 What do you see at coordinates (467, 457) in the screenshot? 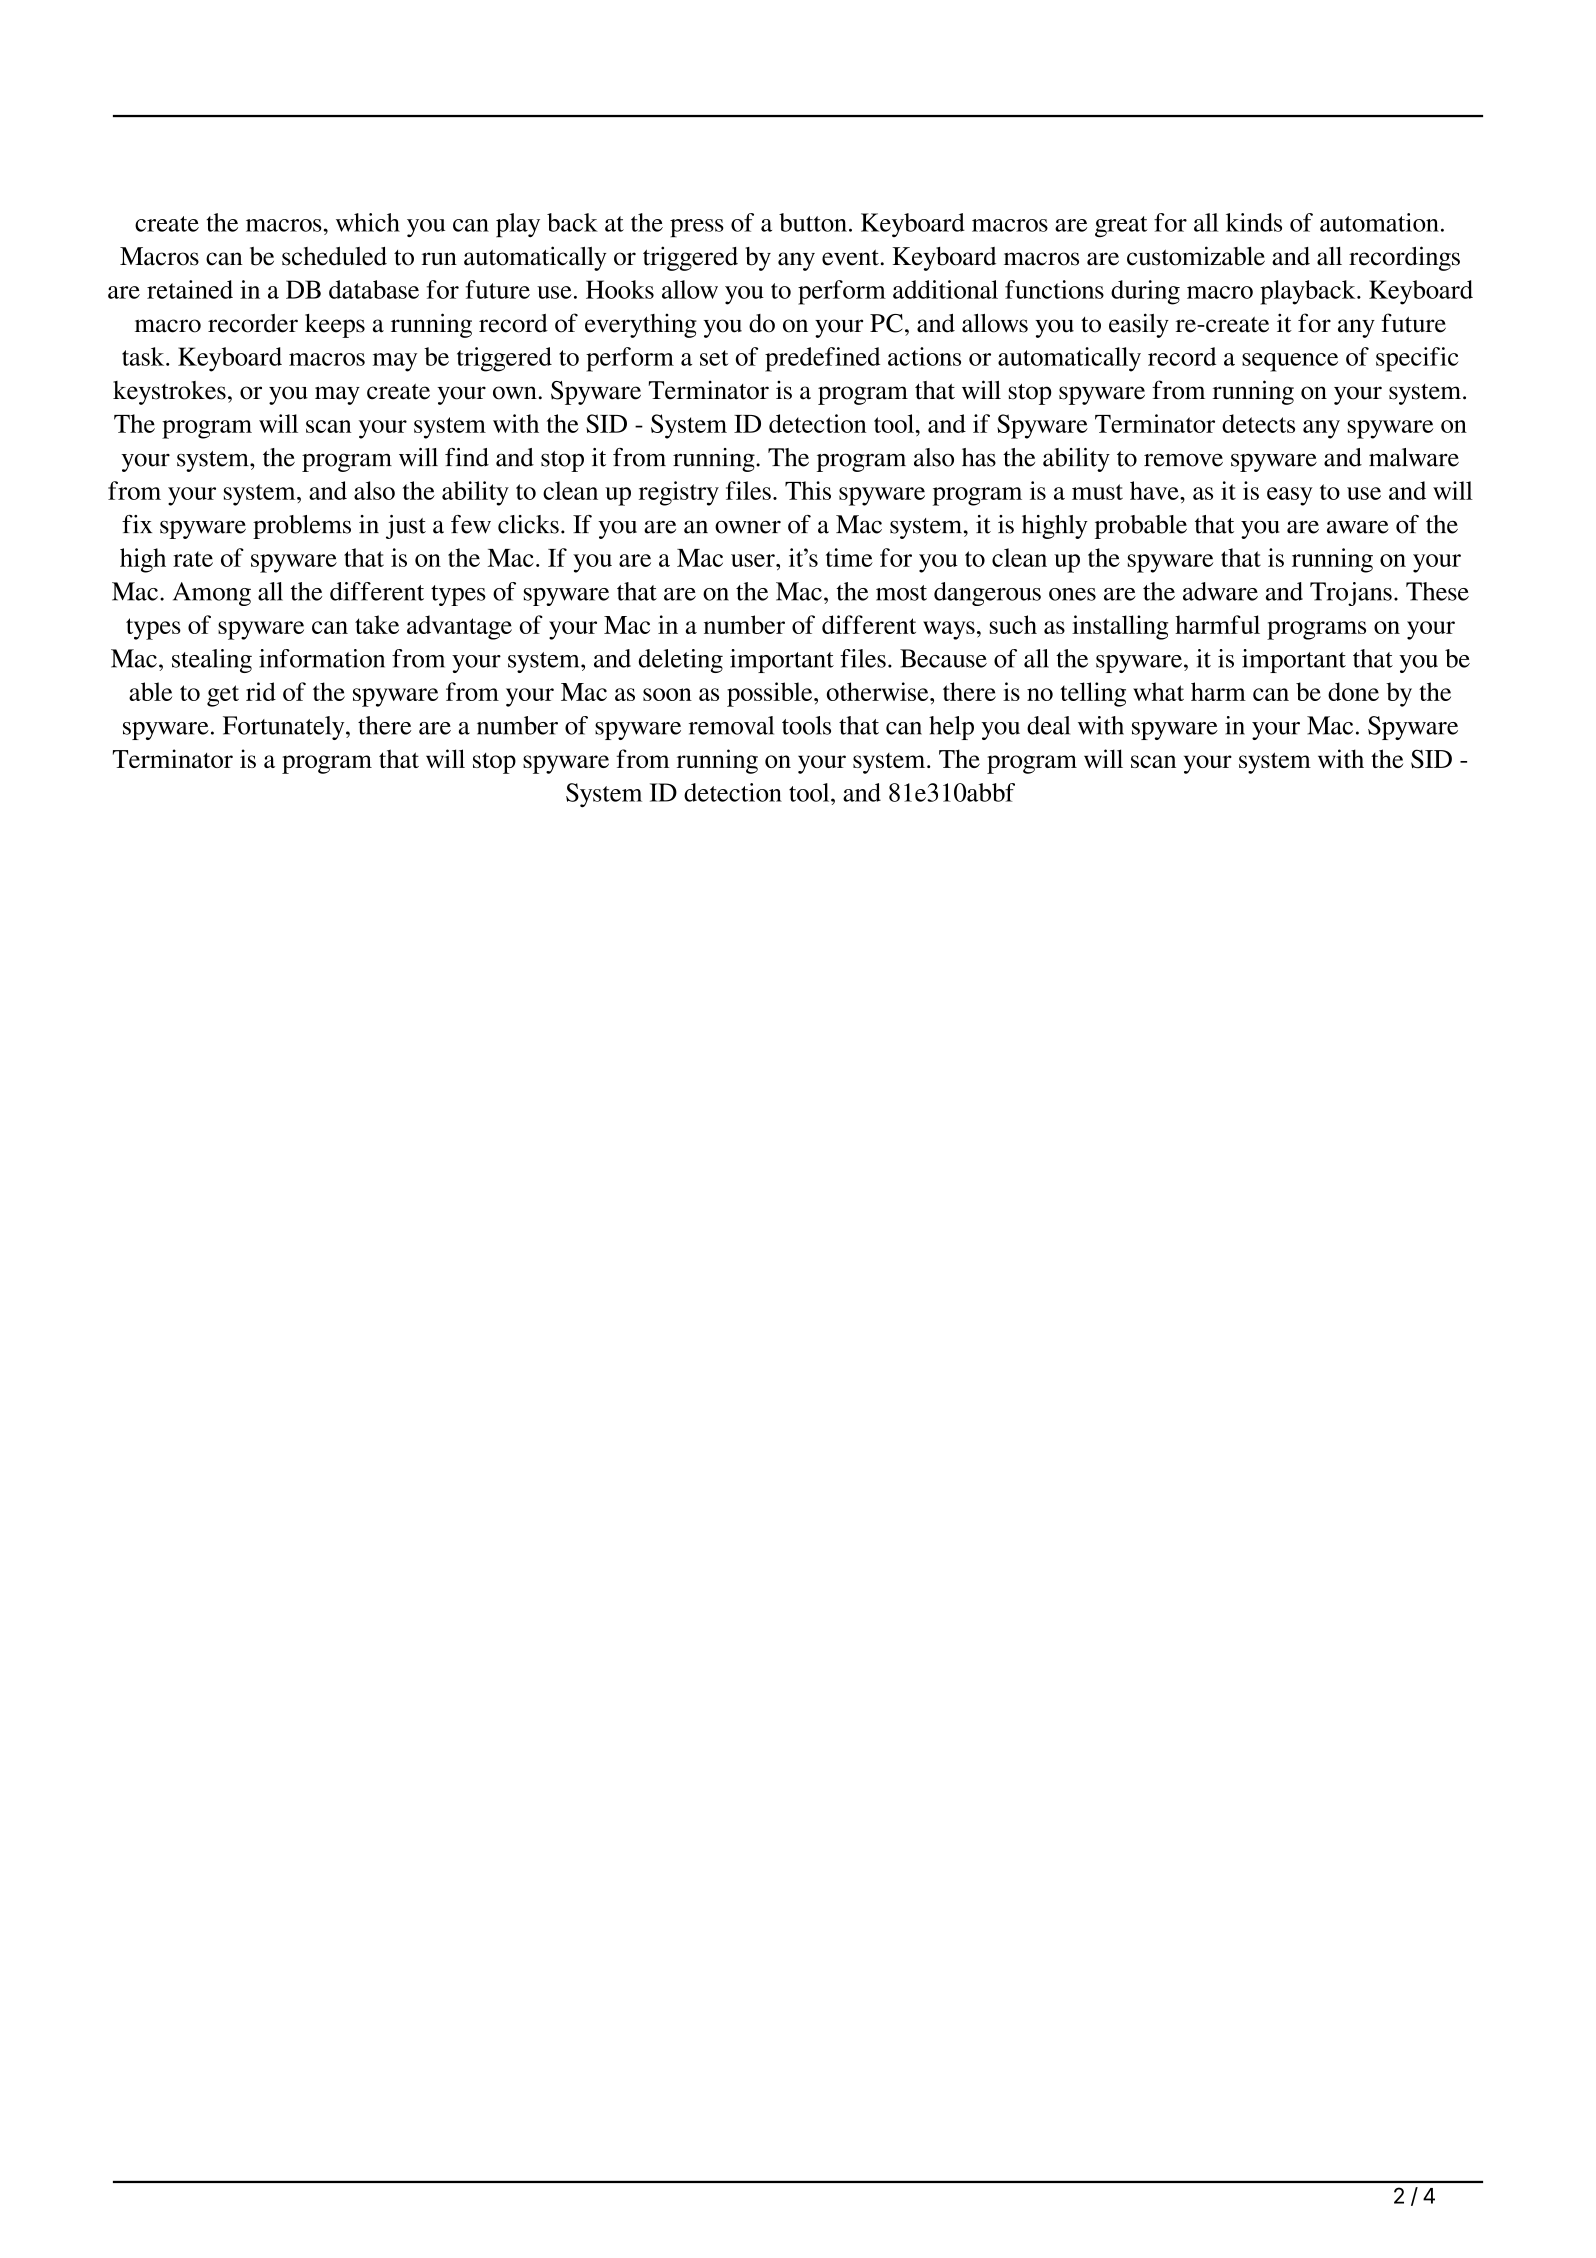
I see `find` at bounding box center [467, 457].
